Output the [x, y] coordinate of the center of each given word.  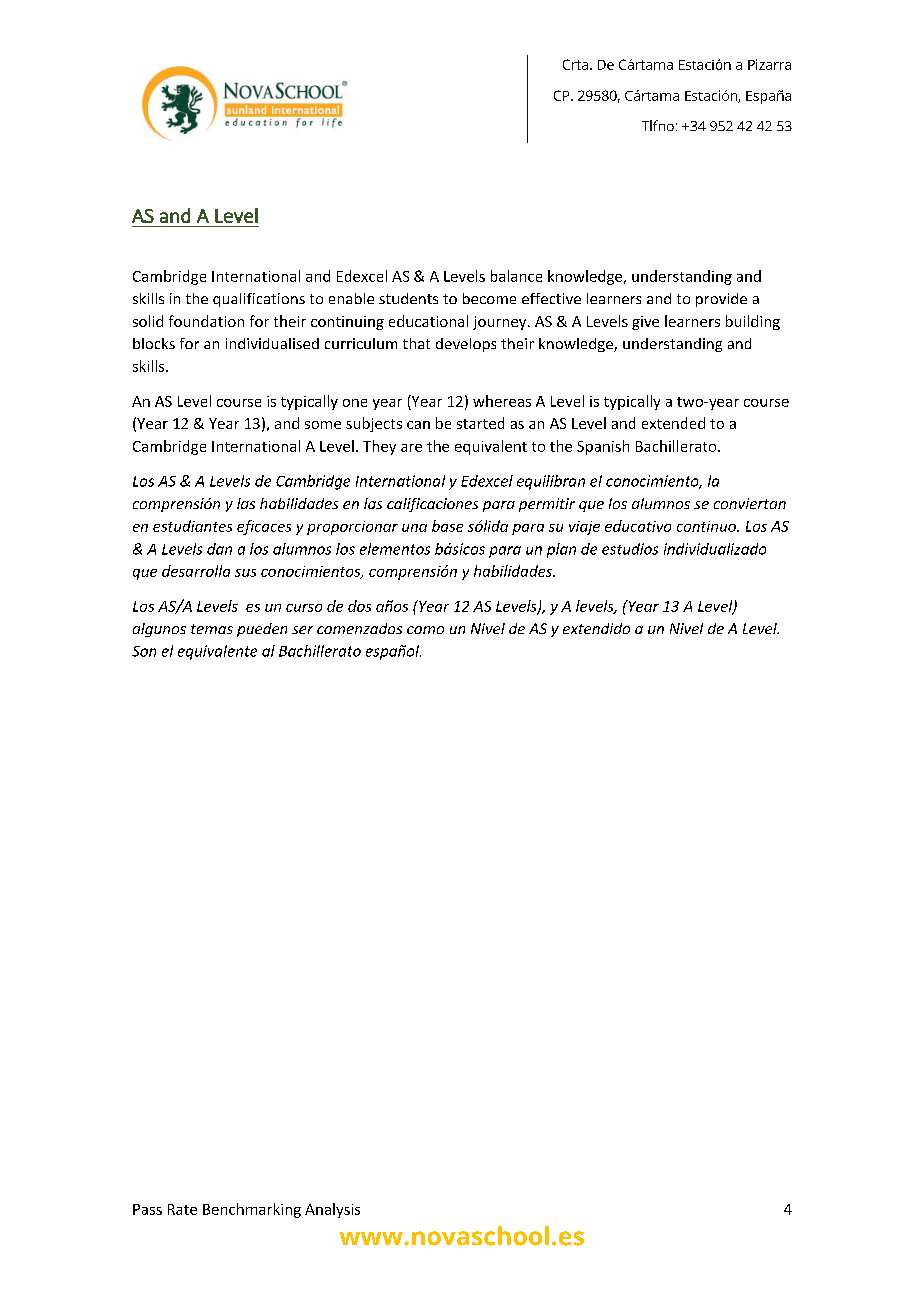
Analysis [332, 1210]
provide [721, 300]
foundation [206, 321]
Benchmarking [252, 1210]
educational [428, 321]
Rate [182, 1209]
